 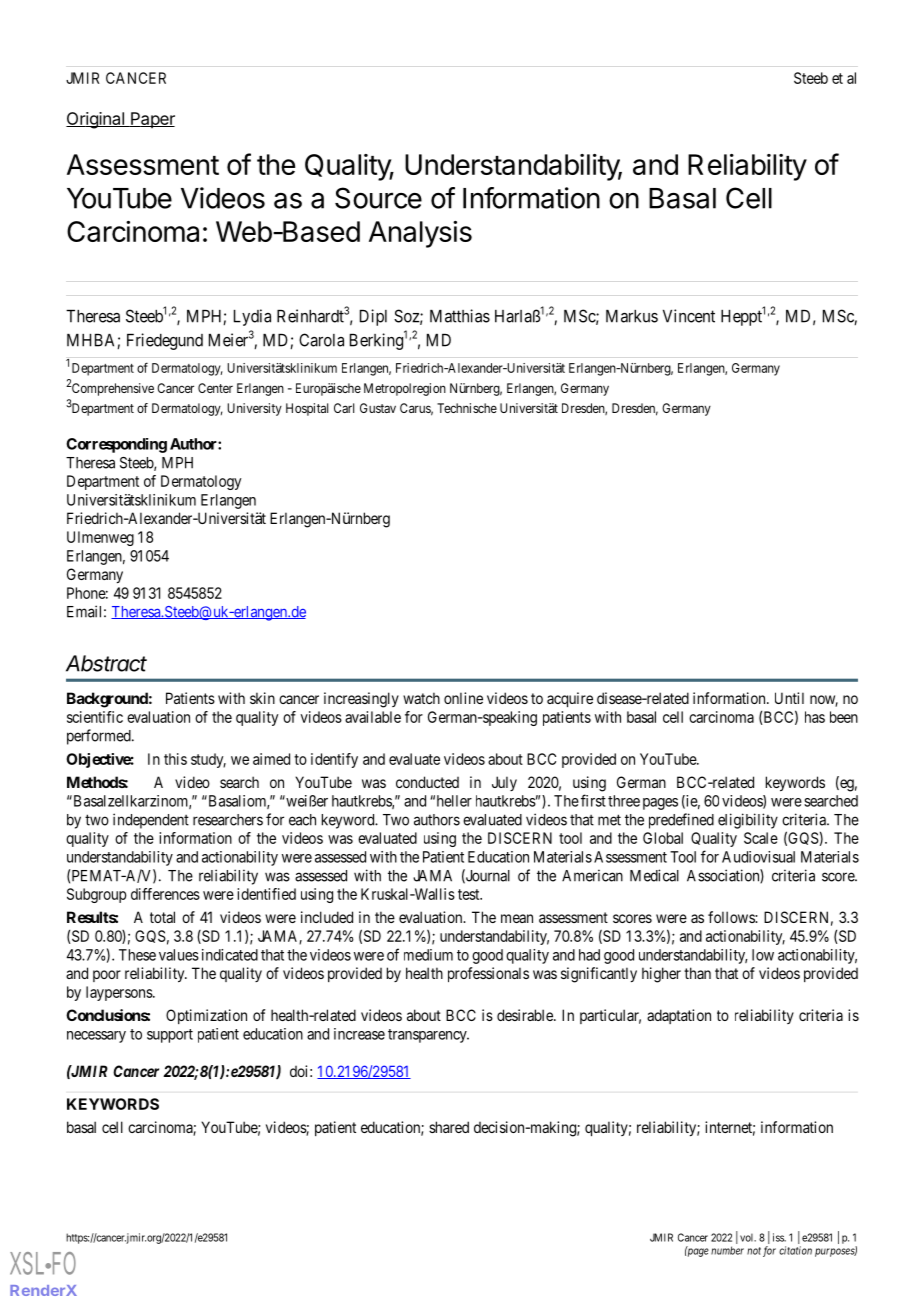 I want to click on Vincent, so click(x=689, y=316).
